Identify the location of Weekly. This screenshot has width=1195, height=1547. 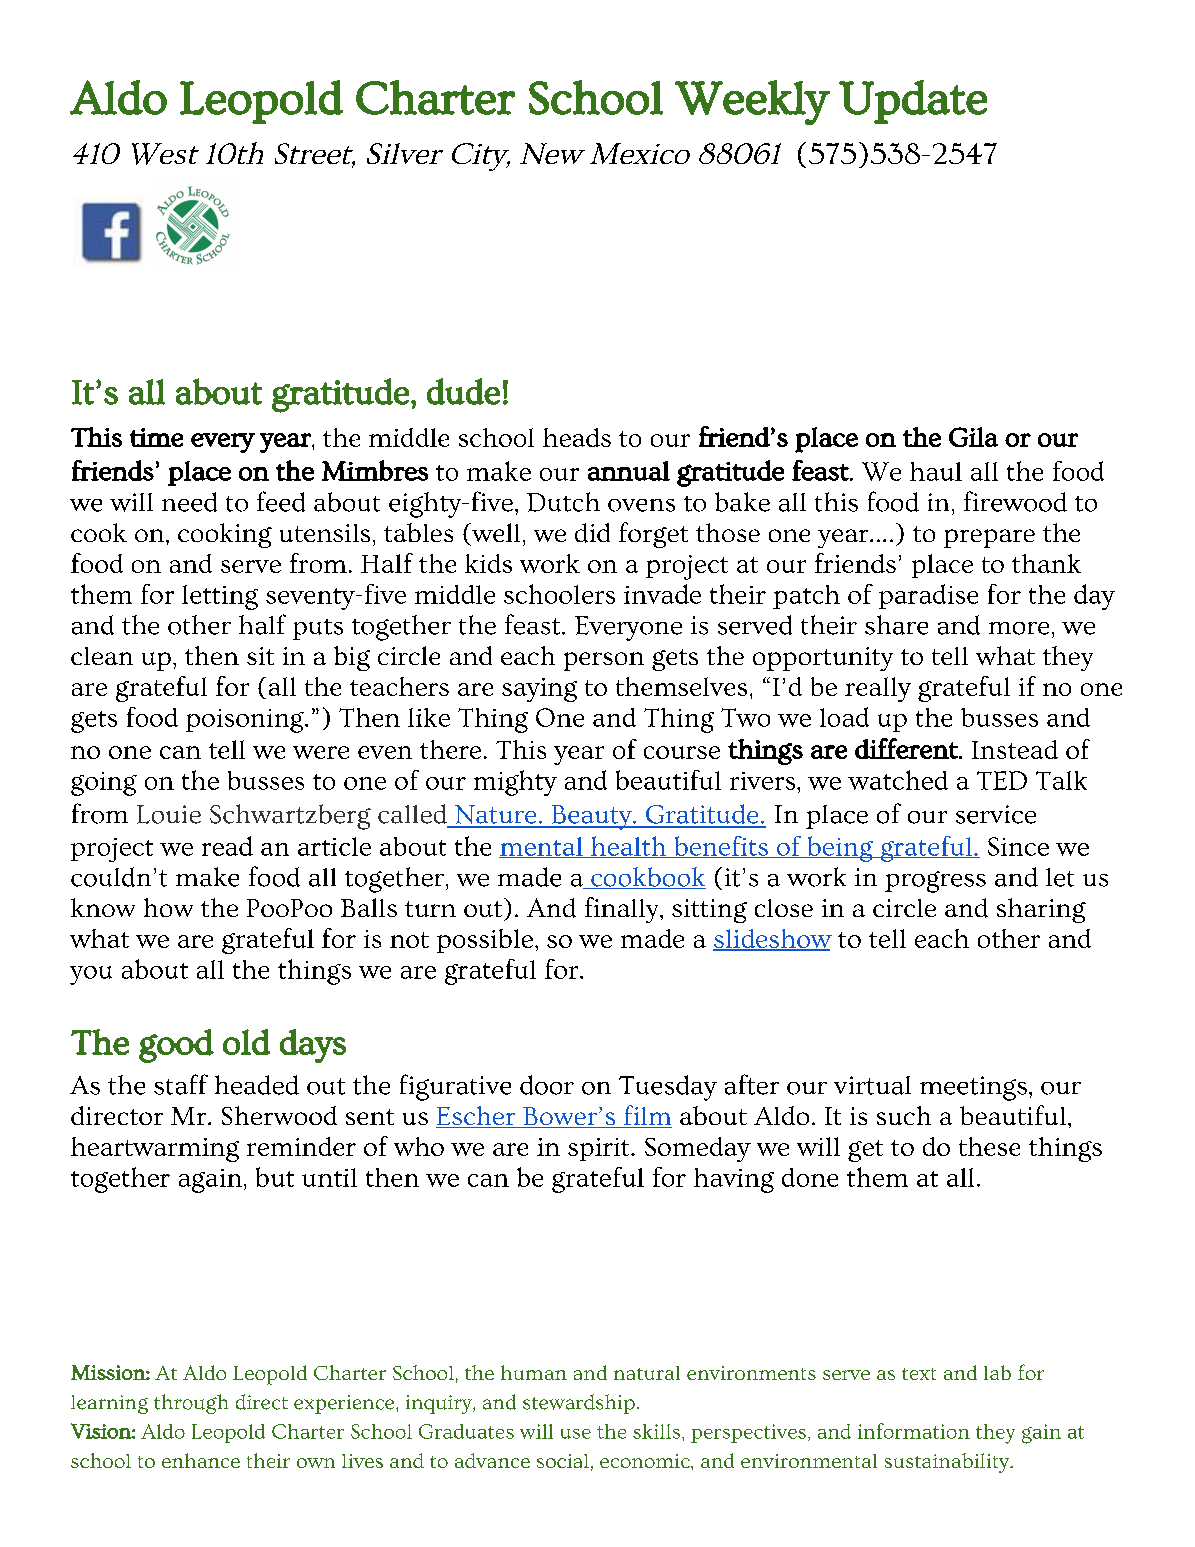
(752, 102).
